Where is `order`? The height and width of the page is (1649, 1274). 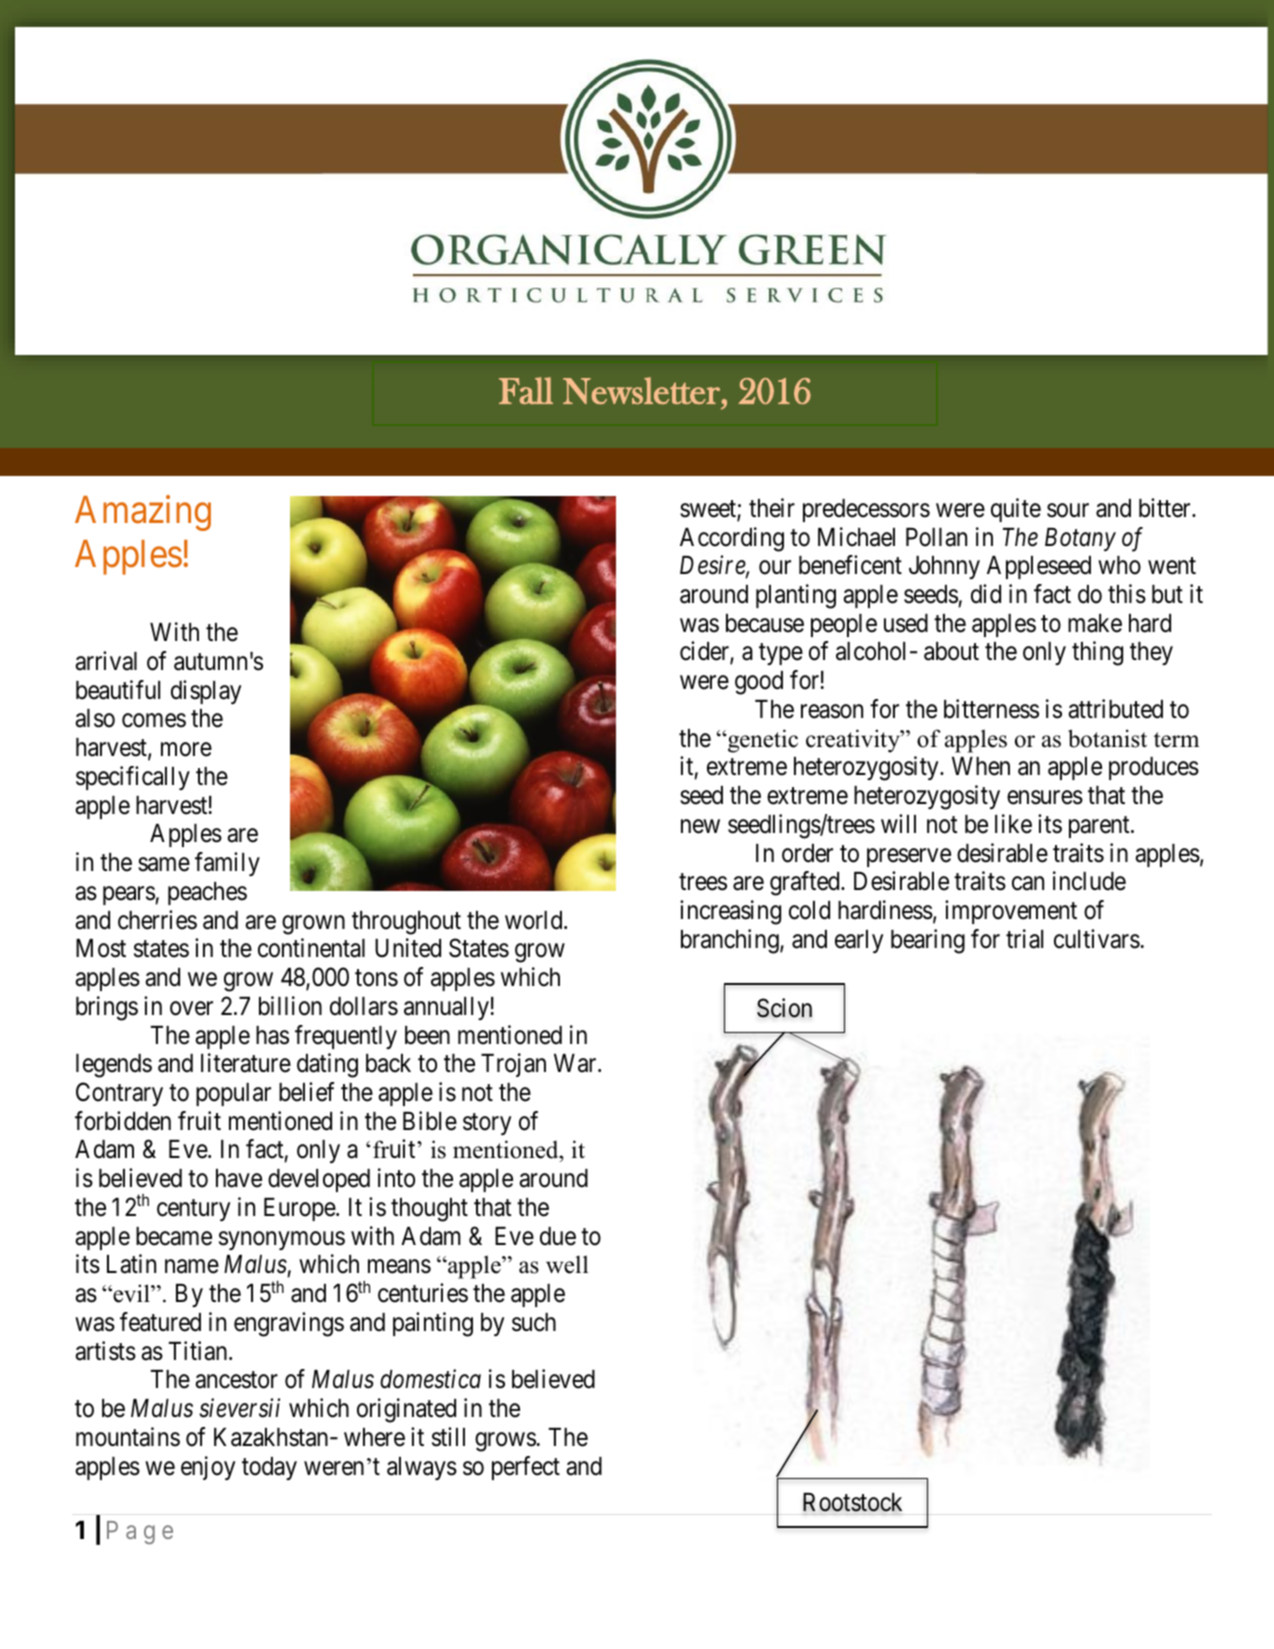 order is located at coordinates (807, 853).
